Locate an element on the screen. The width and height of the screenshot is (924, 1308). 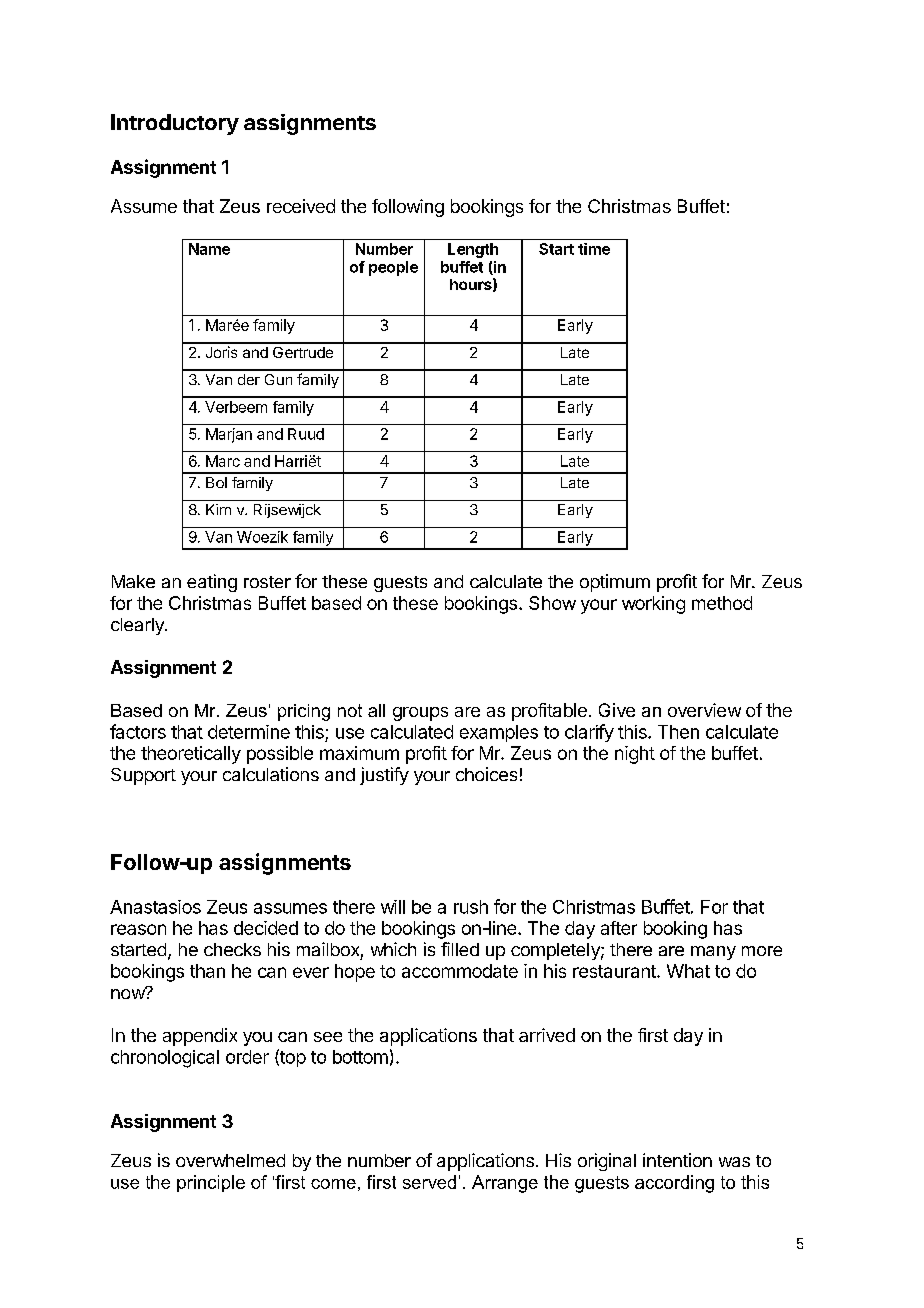
choices is located at coordinates (486, 774).
